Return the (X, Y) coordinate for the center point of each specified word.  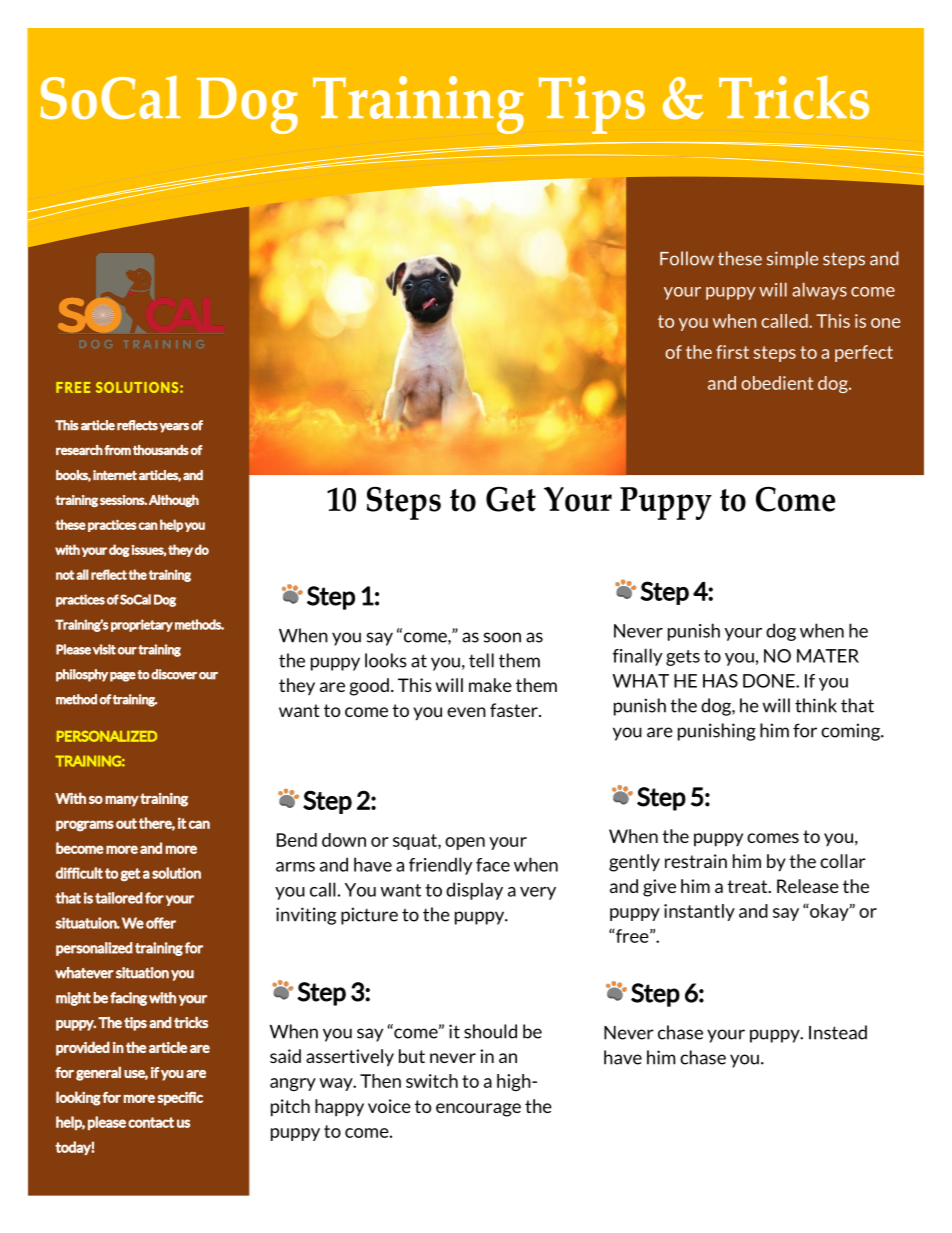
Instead (838, 1032)
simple (792, 260)
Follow (687, 258)
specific (180, 1099)
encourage (478, 1110)
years (174, 428)
